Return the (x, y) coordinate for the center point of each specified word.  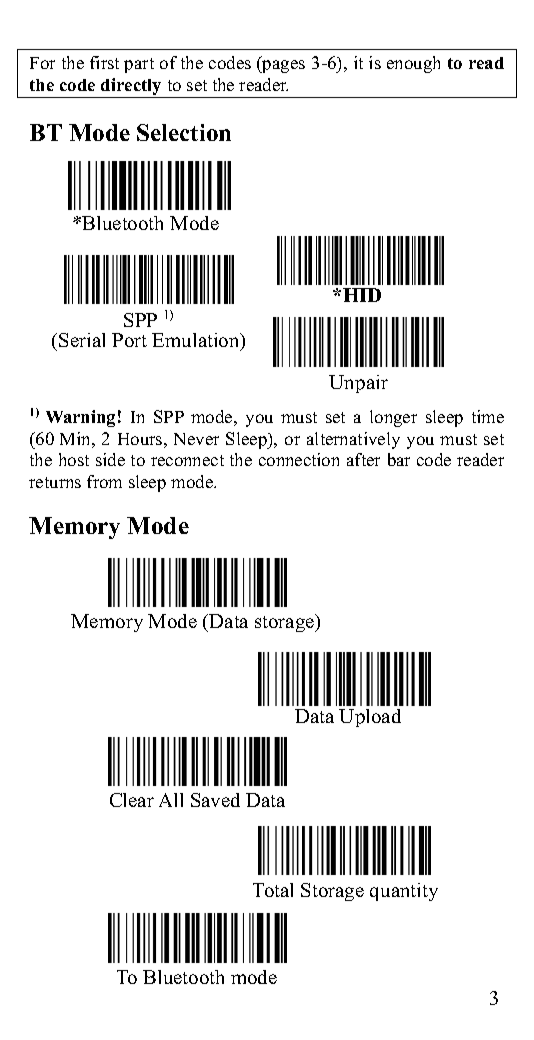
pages (282, 66)
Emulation (197, 342)
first (104, 62)
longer (393, 418)
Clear (132, 800)
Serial (82, 340)
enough (413, 64)
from (104, 481)
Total (273, 890)
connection (299, 459)
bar (399, 459)
